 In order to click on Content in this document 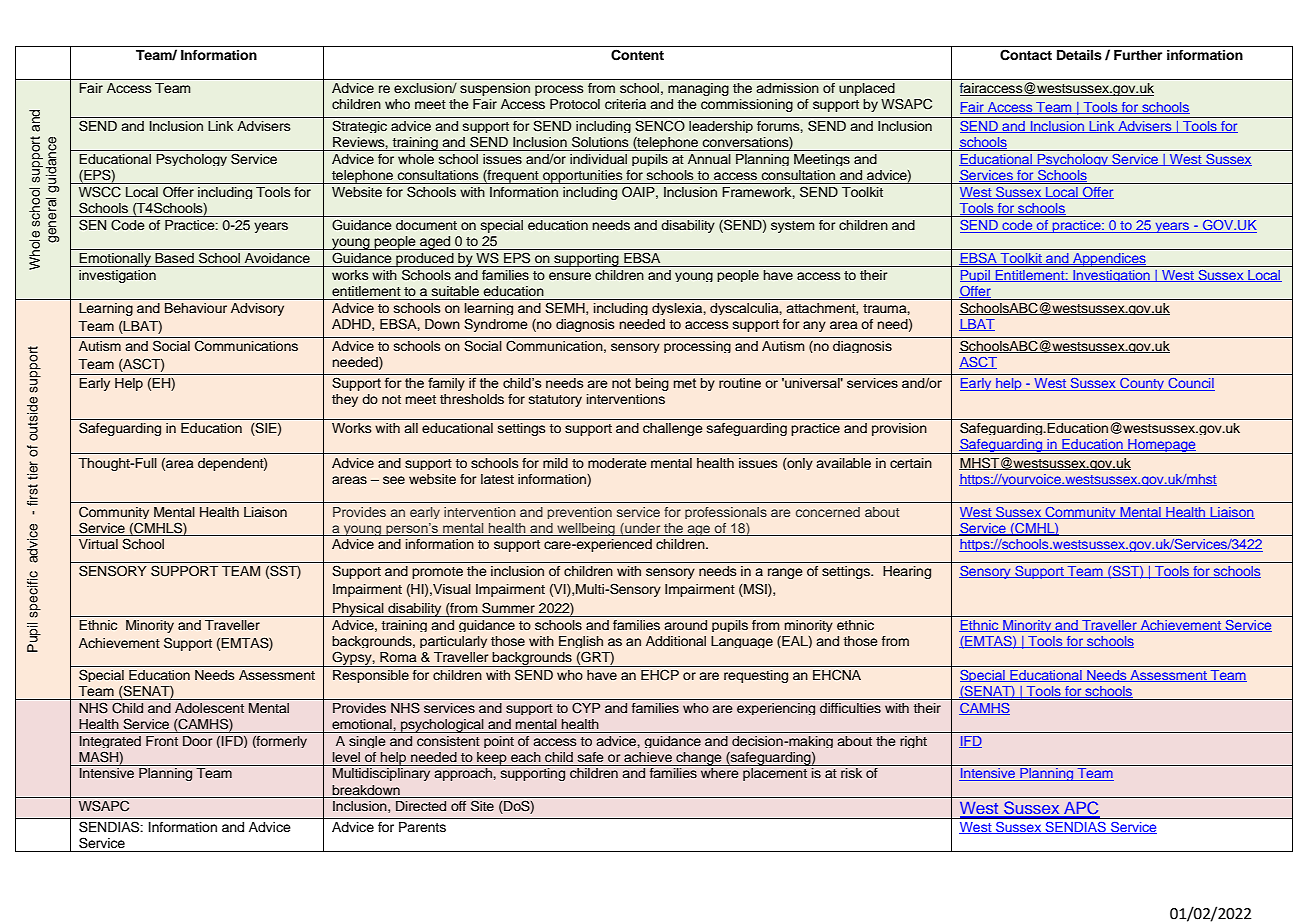, I will do `click(637, 55)`.
